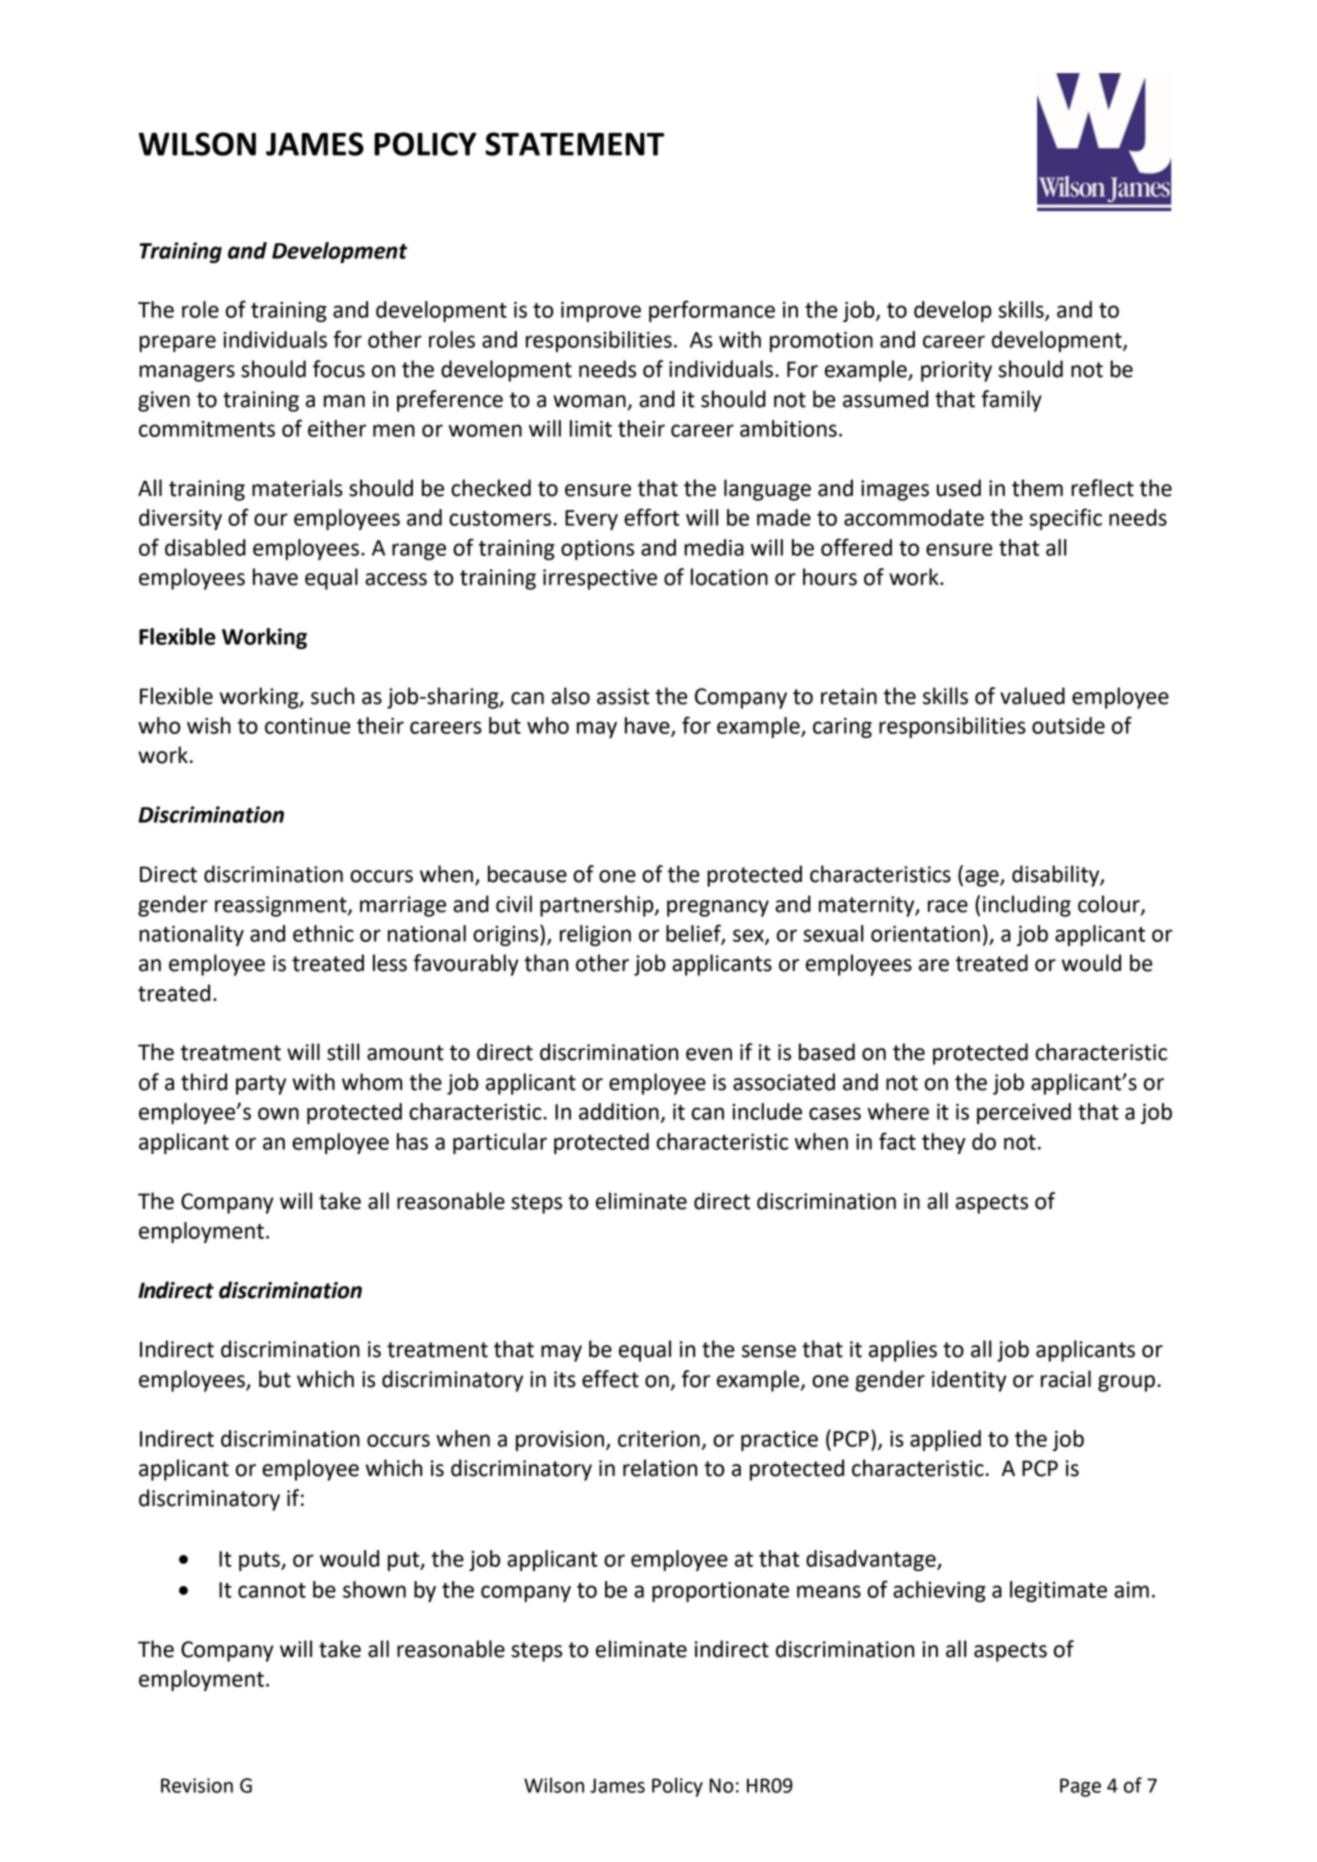 Image resolution: width=1317 pixels, height=1862 pixels. What do you see at coordinates (944, 1143) in the document?
I see `they` at bounding box center [944, 1143].
